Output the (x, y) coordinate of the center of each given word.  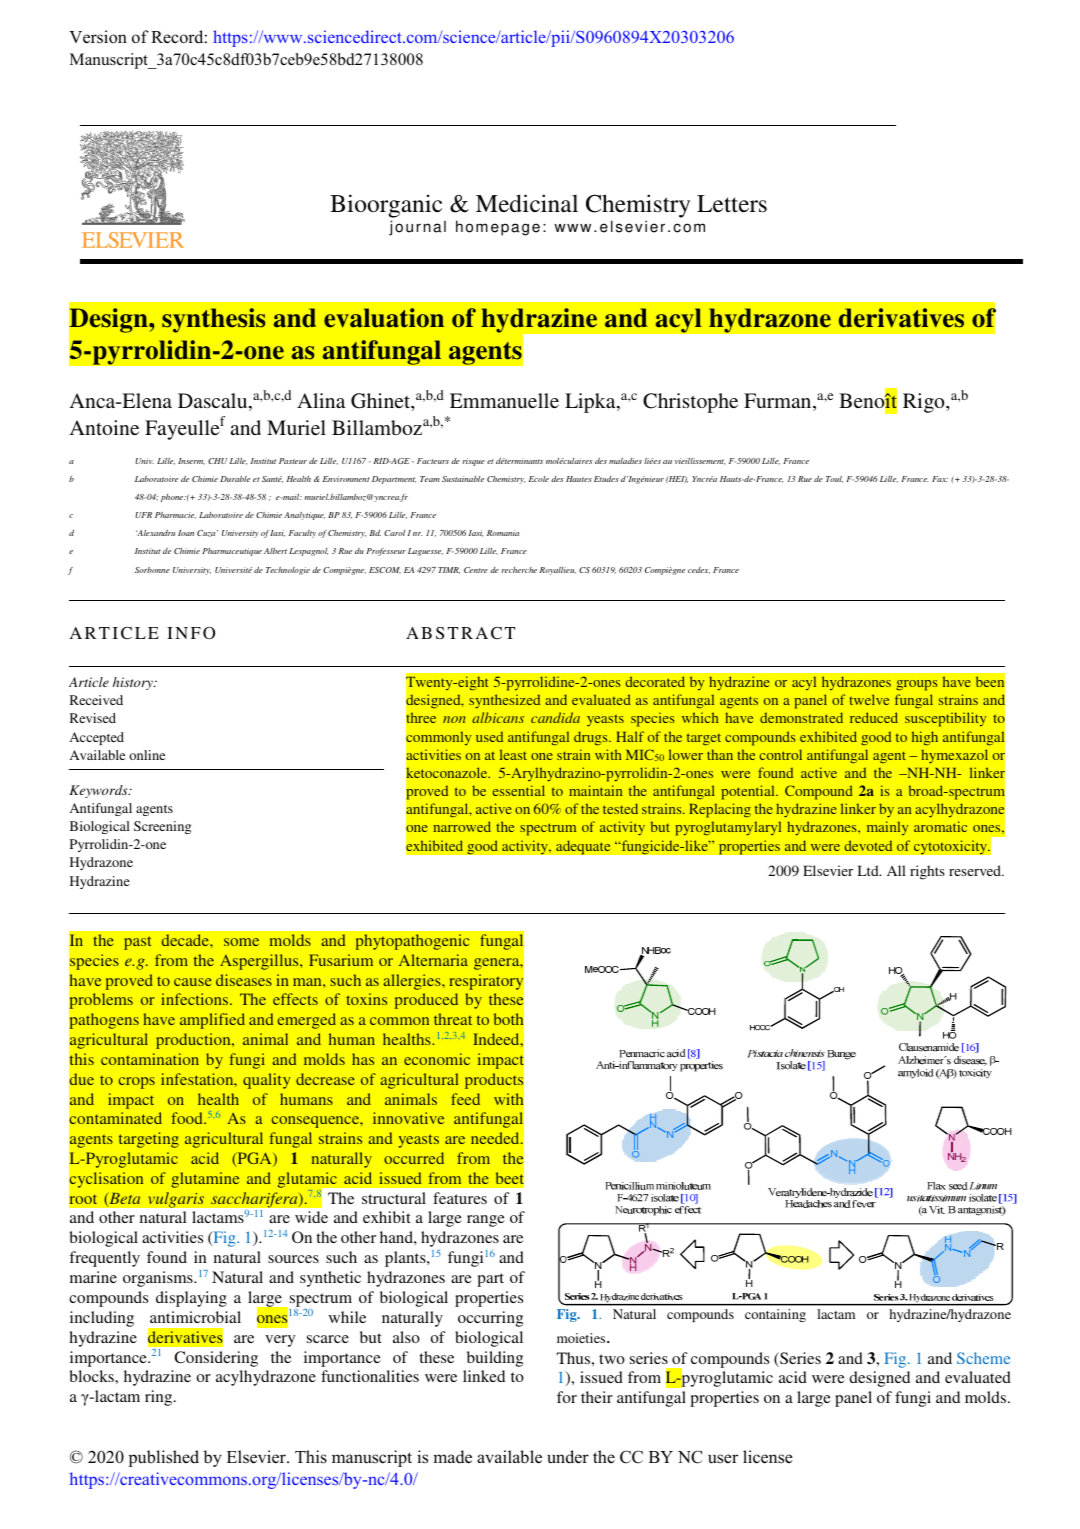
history (134, 683)
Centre (476, 570)
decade (186, 940)
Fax (940, 479)
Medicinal (527, 203)
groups (917, 685)
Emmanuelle (504, 400)
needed (496, 1138)
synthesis (213, 320)
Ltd (869, 870)
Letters (732, 204)
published (164, 1458)
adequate (583, 847)
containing (775, 1315)
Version (98, 37)
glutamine (205, 1180)
